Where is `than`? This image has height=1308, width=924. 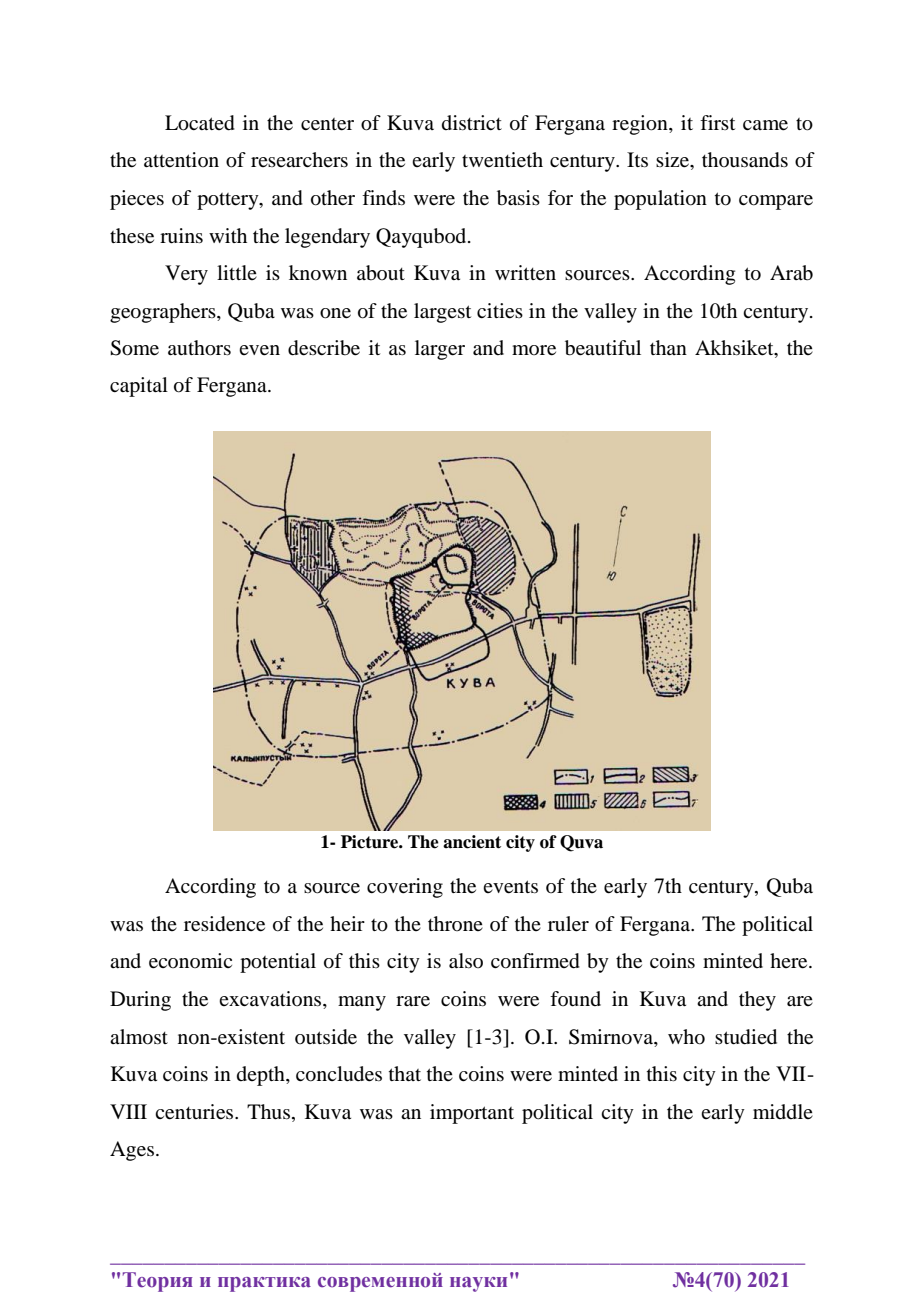 than is located at coordinates (668, 347).
